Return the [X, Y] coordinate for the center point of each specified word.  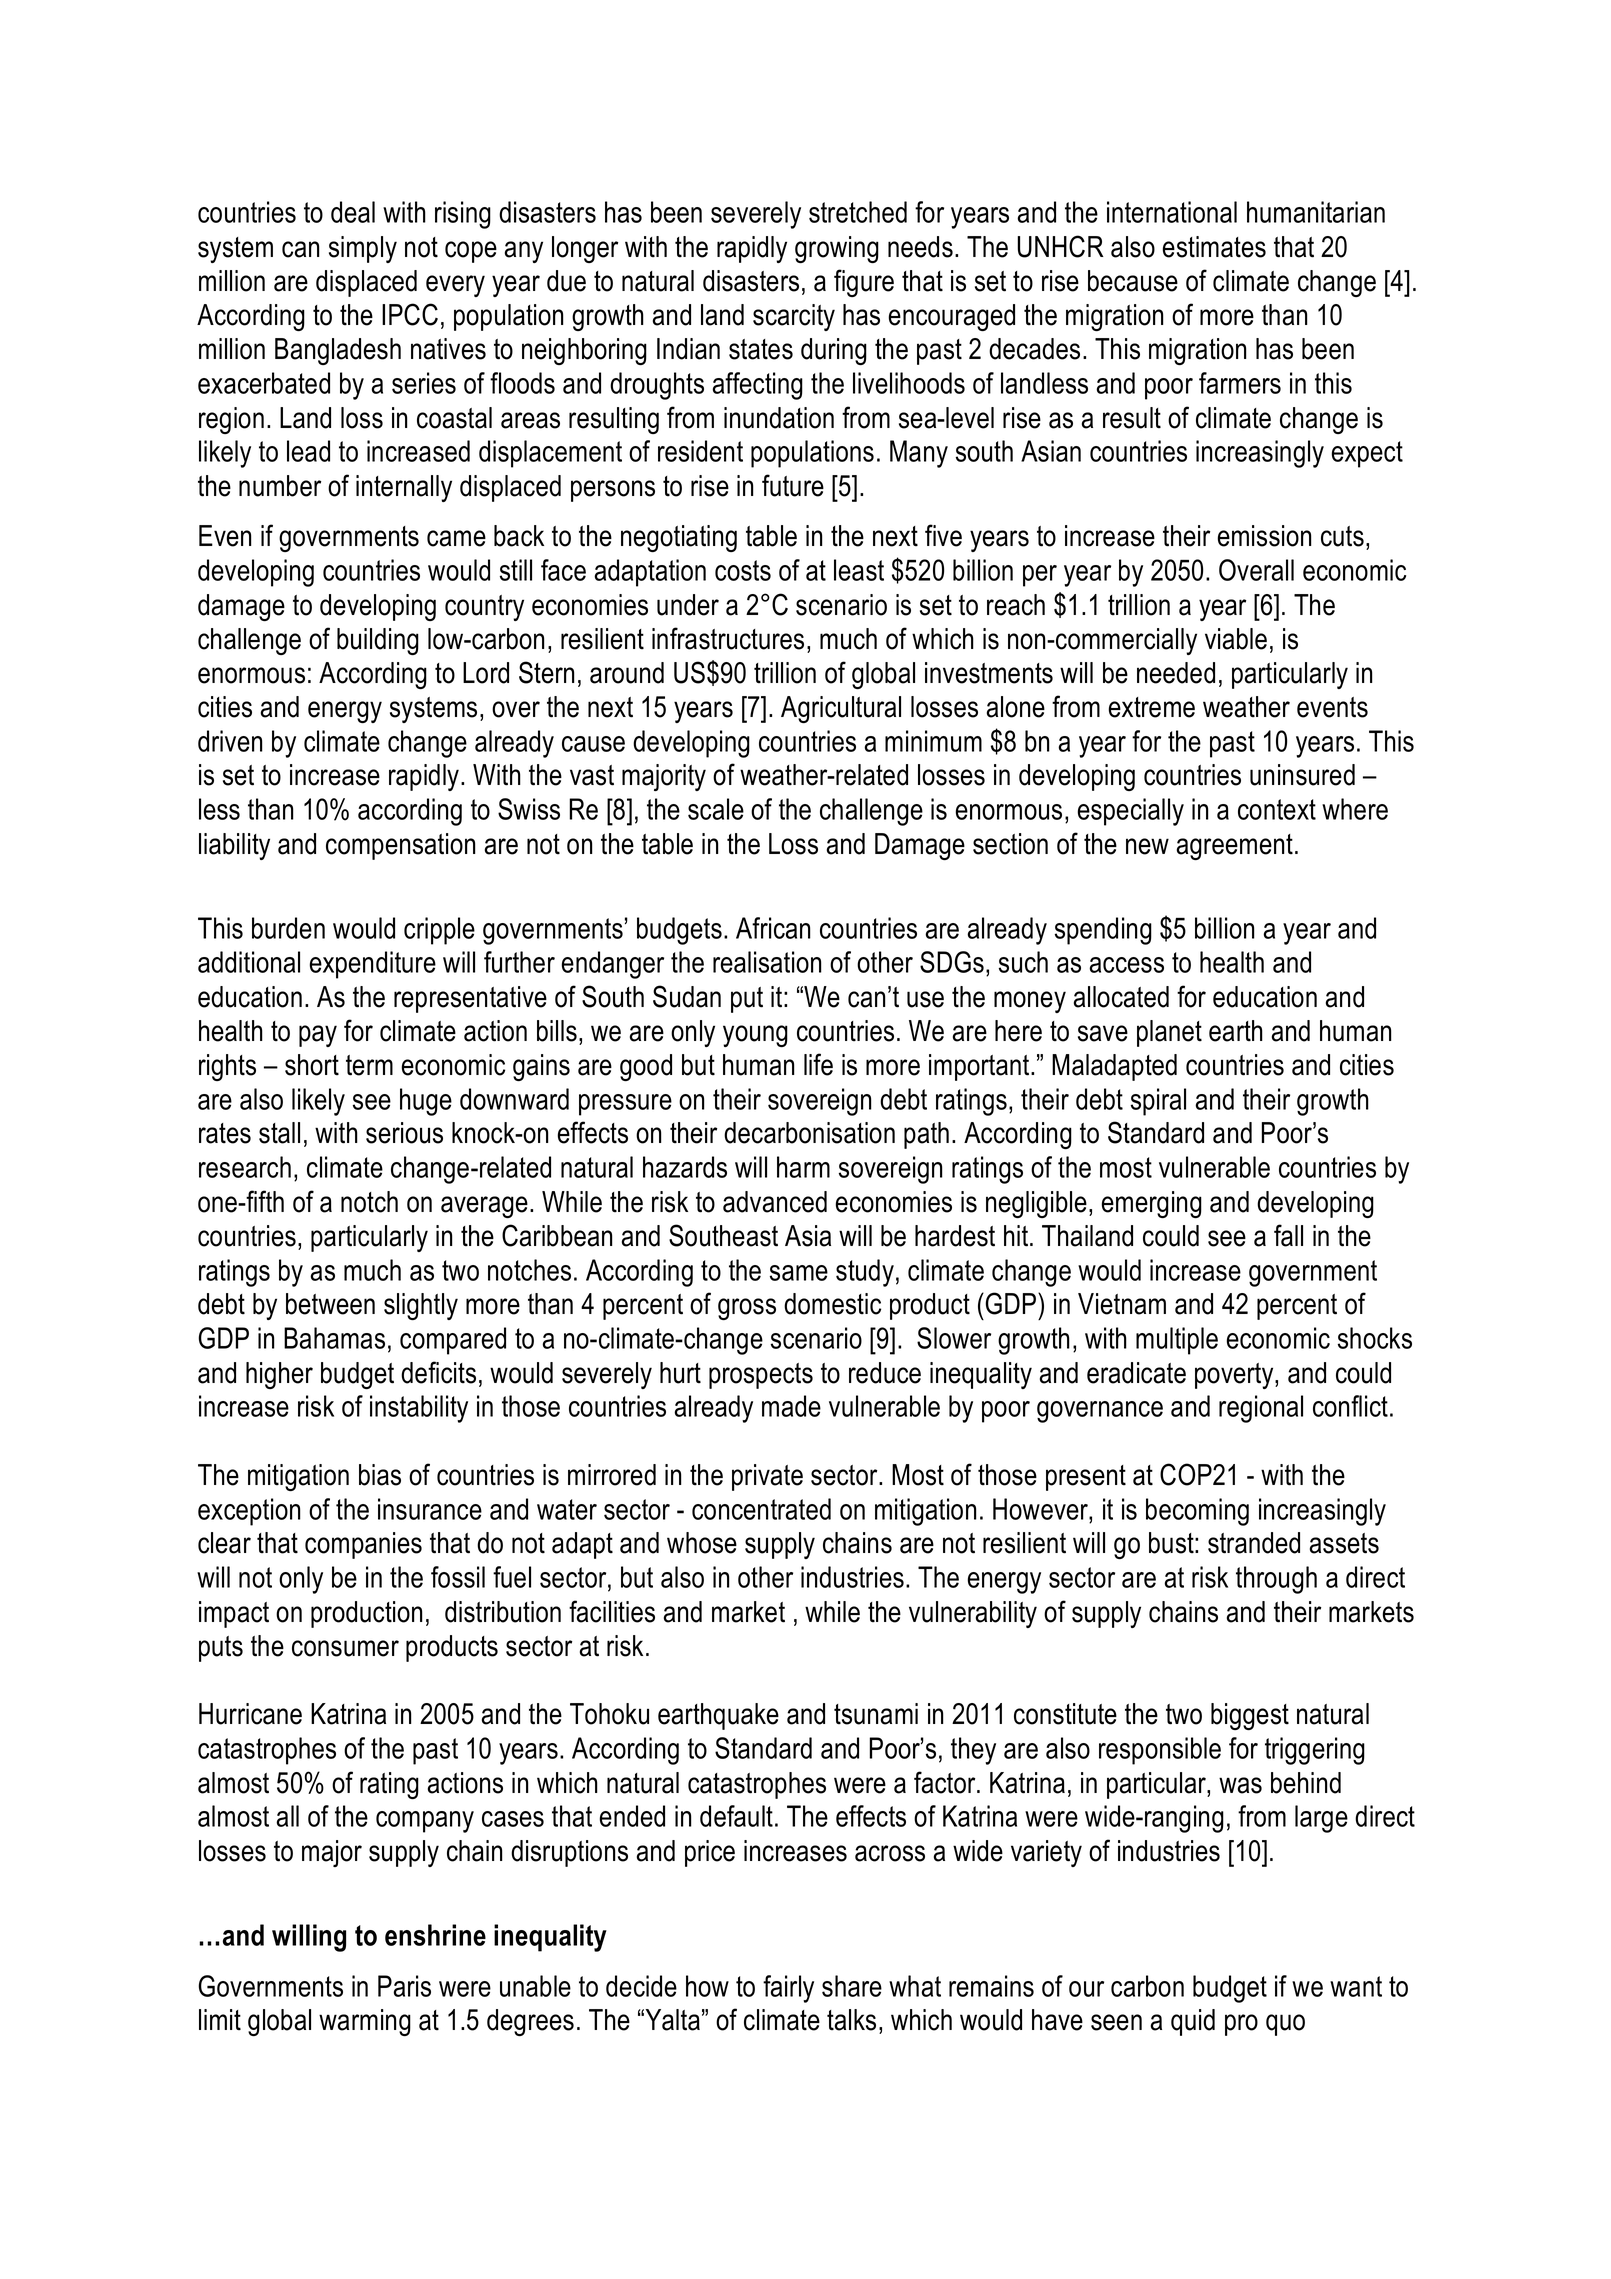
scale [716, 809]
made [791, 1406]
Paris [404, 1986]
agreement [1235, 847]
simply [363, 249]
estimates [1214, 247]
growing [837, 249]
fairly [788, 1989]
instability [419, 1409]
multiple [1177, 1341]
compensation [400, 846]
